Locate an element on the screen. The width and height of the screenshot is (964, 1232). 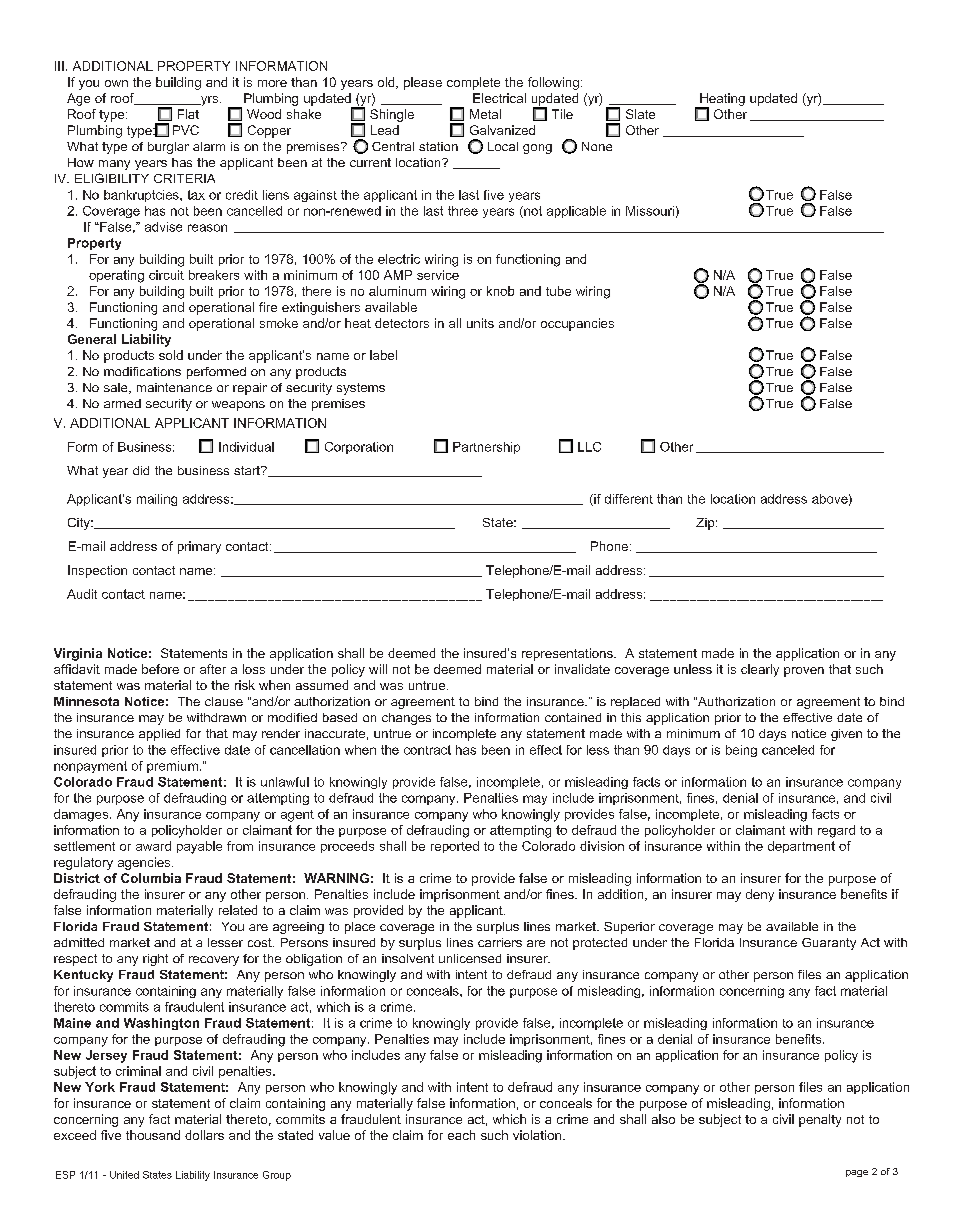
before is located at coordinates (160, 669).
